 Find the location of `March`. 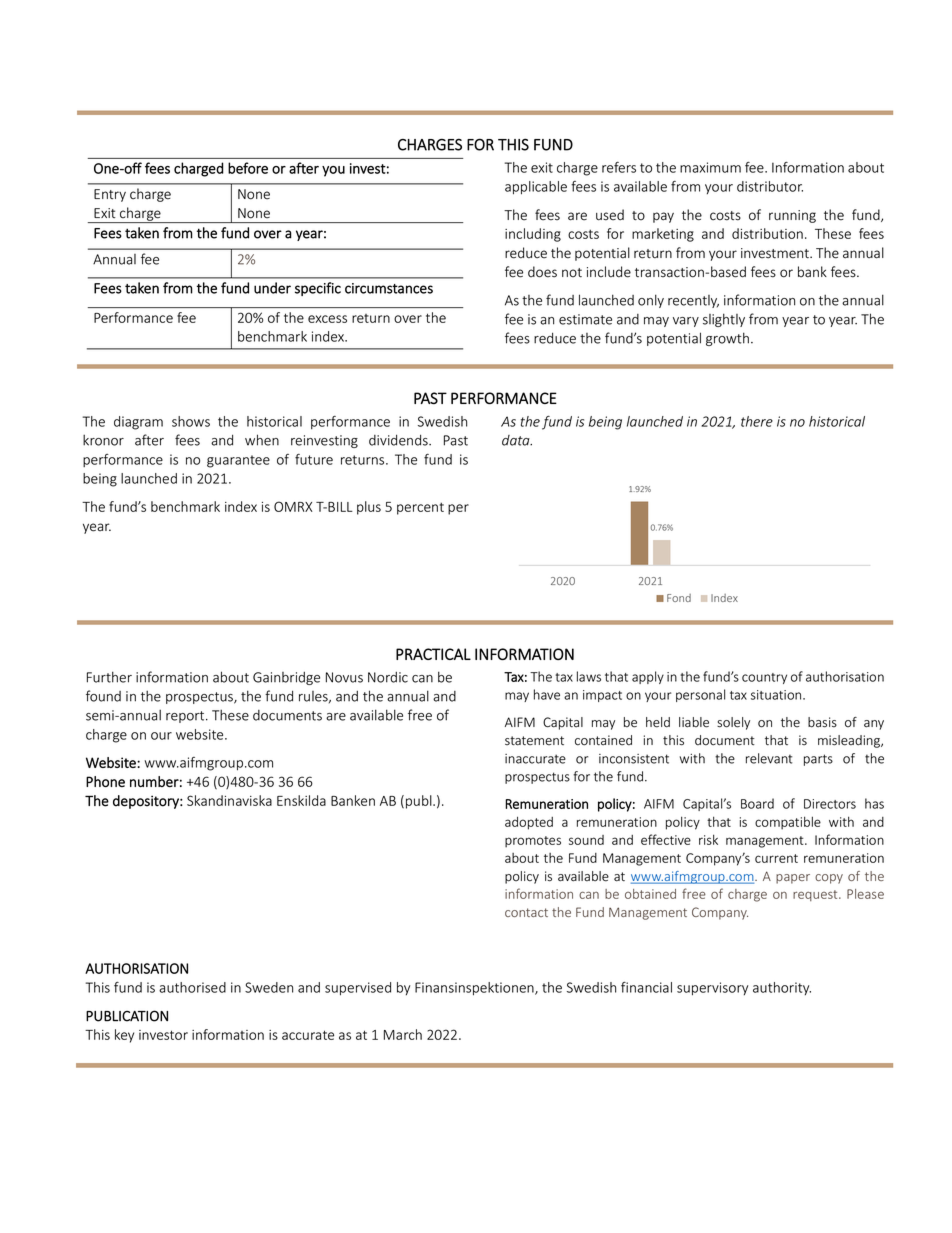

March is located at coordinates (403, 1034).
